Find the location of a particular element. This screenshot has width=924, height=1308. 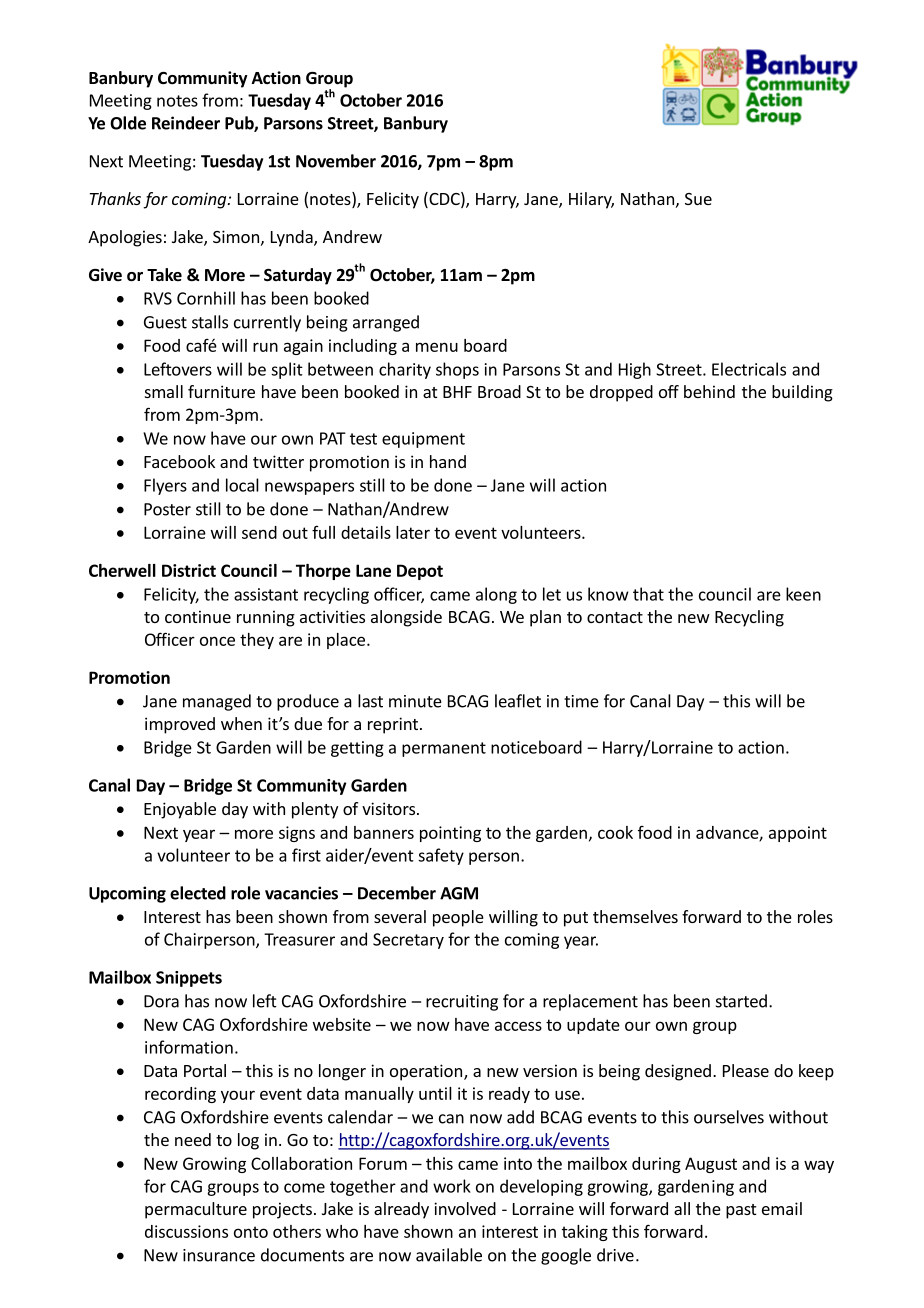

Reindeer is located at coordinates (186, 123).
